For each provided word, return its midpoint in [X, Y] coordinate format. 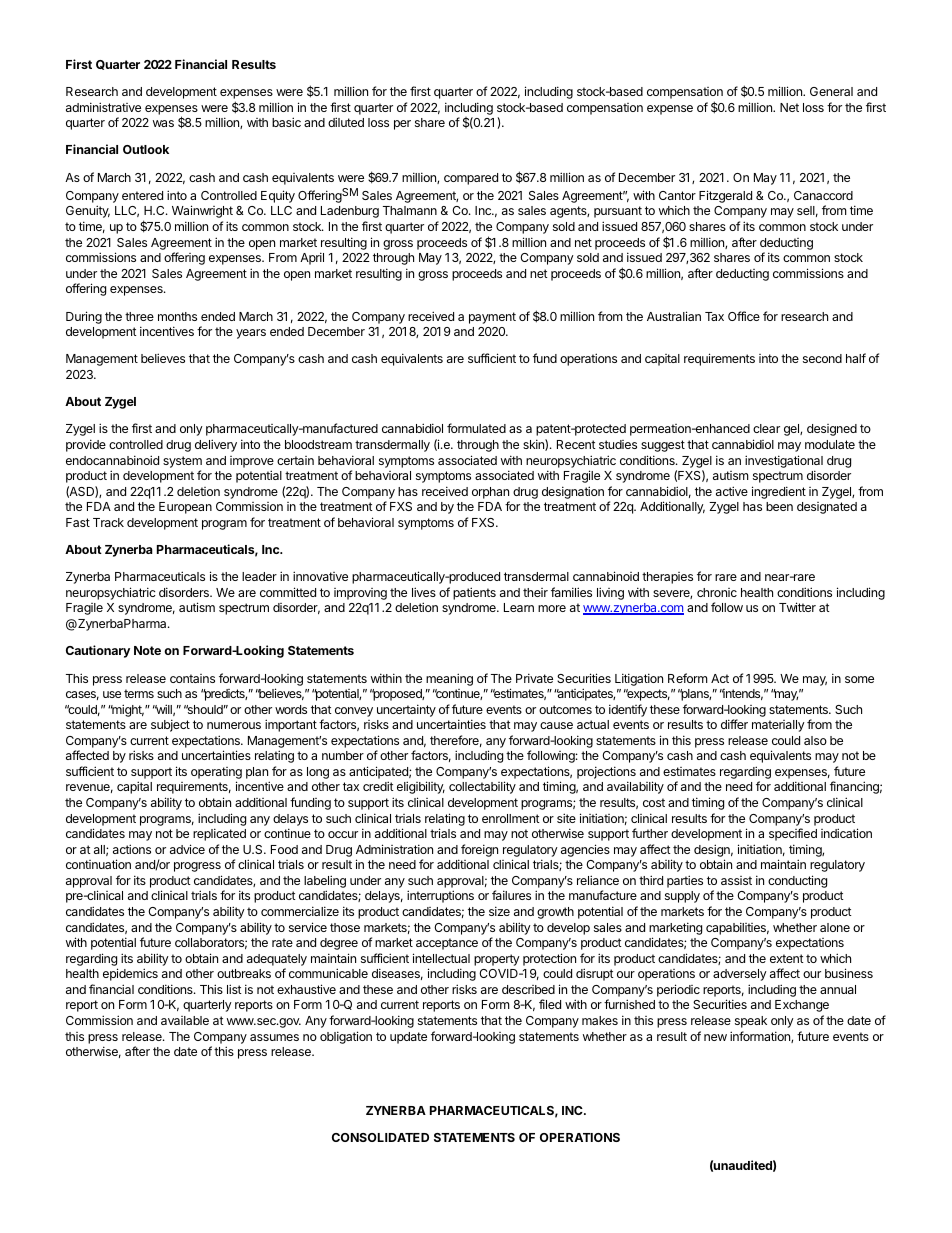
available [185, 1020]
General [831, 91]
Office [744, 316]
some [859, 679]
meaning [449, 679]
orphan [490, 493]
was [163, 123]
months [177, 316]
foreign [479, 850]
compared [471, 179]
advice [187, 849]
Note [147, 650]
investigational [784, 461]
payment [492, 318]
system [182, 462]
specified [793, 834]
